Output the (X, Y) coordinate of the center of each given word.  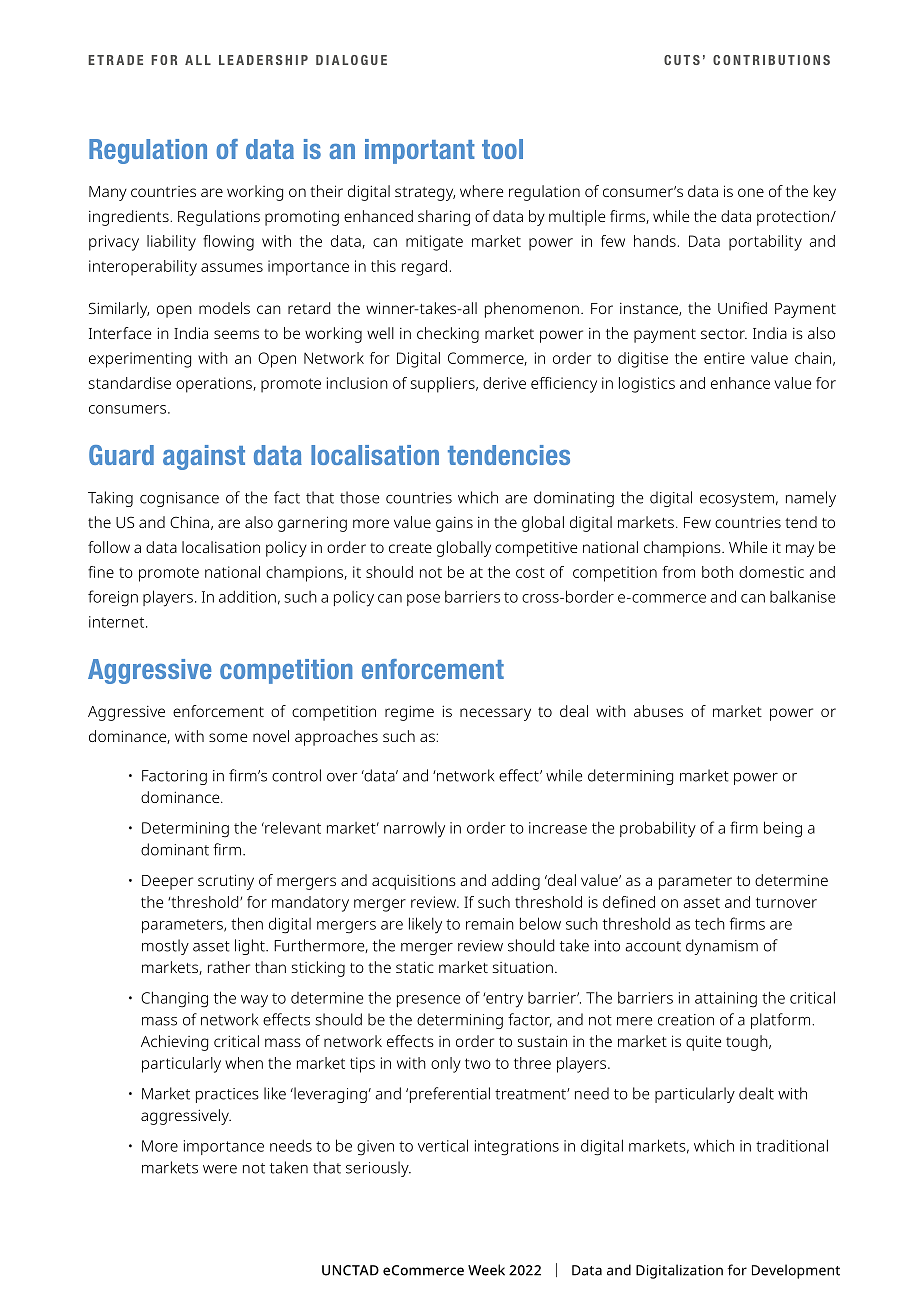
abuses (658, 711)
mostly (165, 947)
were (220, 1169)
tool (502, 149)
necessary (495, 714)
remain (490, 924)
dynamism (722, 947)
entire (724, 358)
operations (215, 385)
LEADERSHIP (263, 60)
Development (796, 1271)
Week (486, 1270)
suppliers (444, 385)
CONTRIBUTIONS (771, 60)
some (228, 737)
